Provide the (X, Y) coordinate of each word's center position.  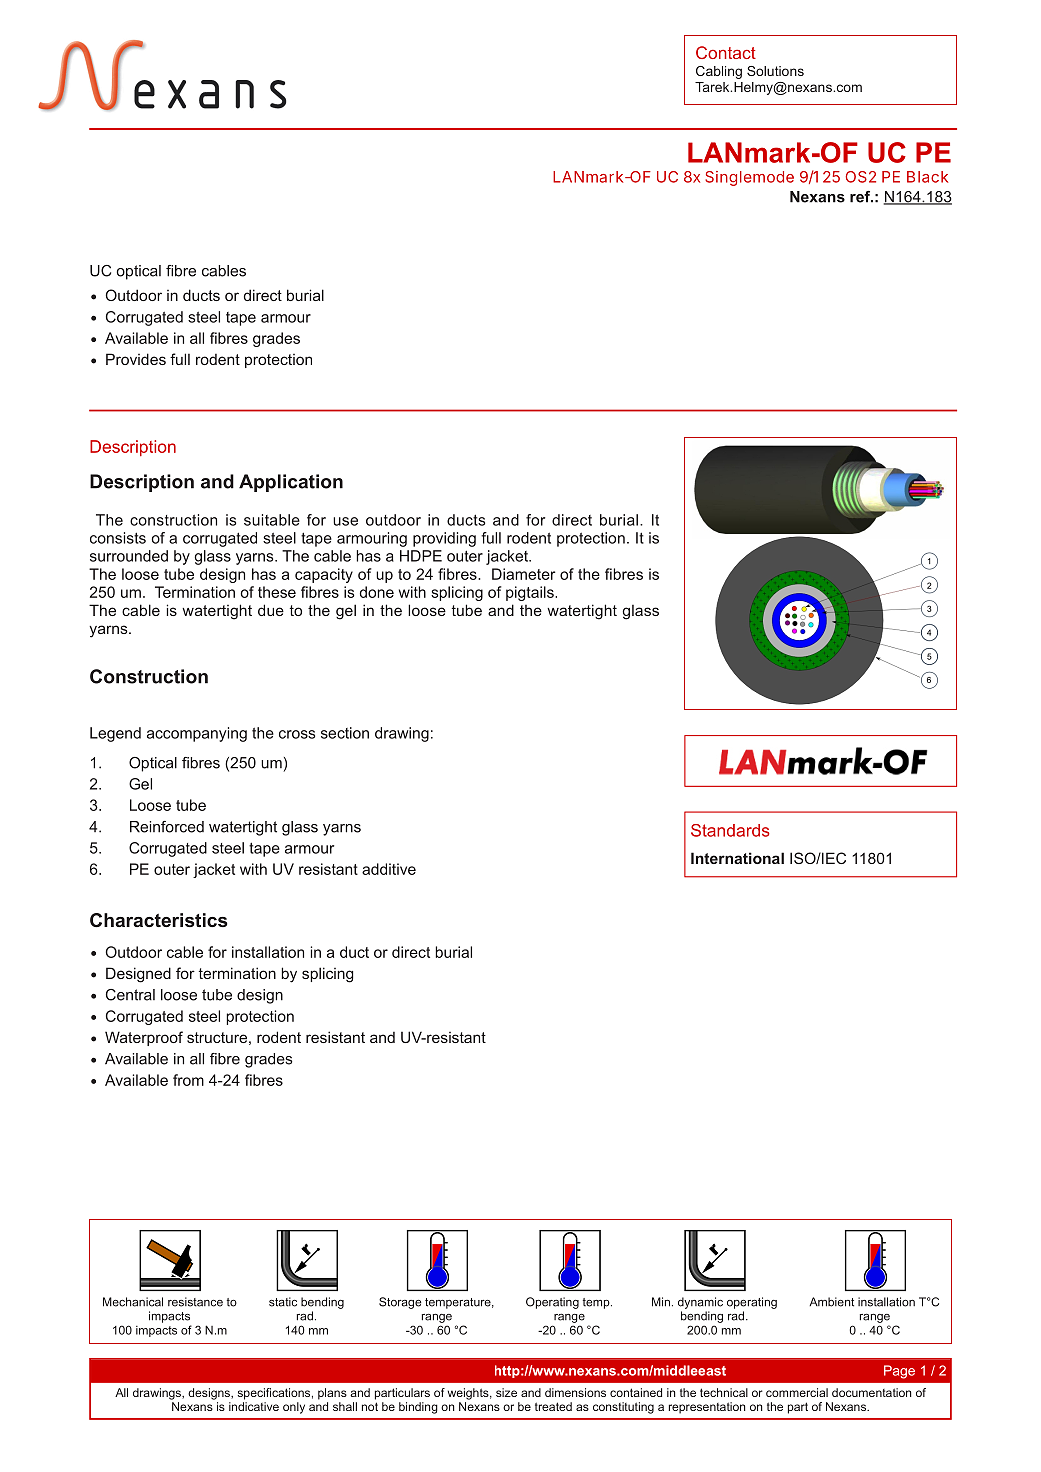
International (737, 858)
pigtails (531, 593)
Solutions (775, 71)
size (506, 1392)
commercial (797, 1392)
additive (389, 869)
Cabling (719, 72)
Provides (136, 359)
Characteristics (158, 920)
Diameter (523, 574)
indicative (254, 1406)
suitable (272, 520)
